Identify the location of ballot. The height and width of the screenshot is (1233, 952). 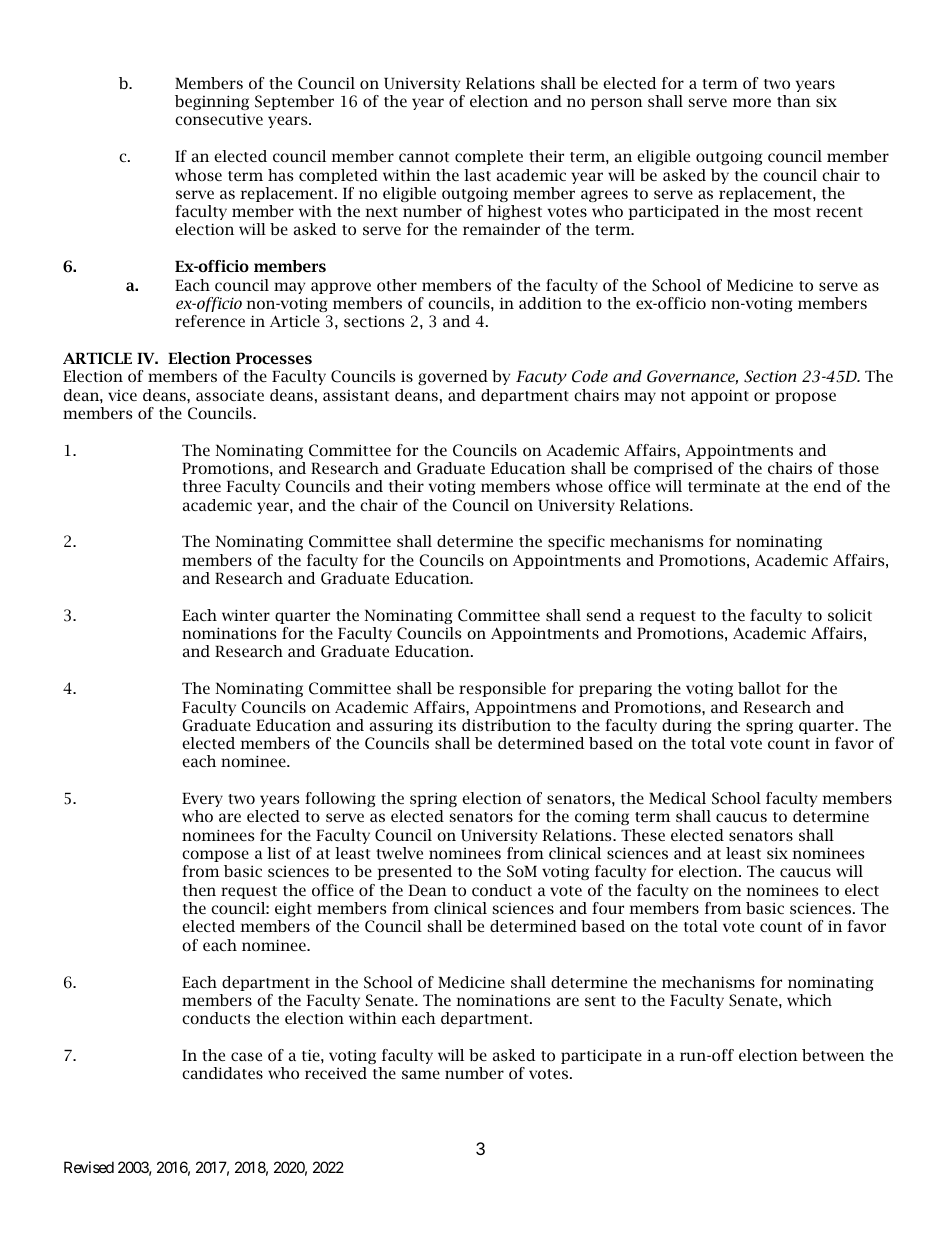
(759, 688).
